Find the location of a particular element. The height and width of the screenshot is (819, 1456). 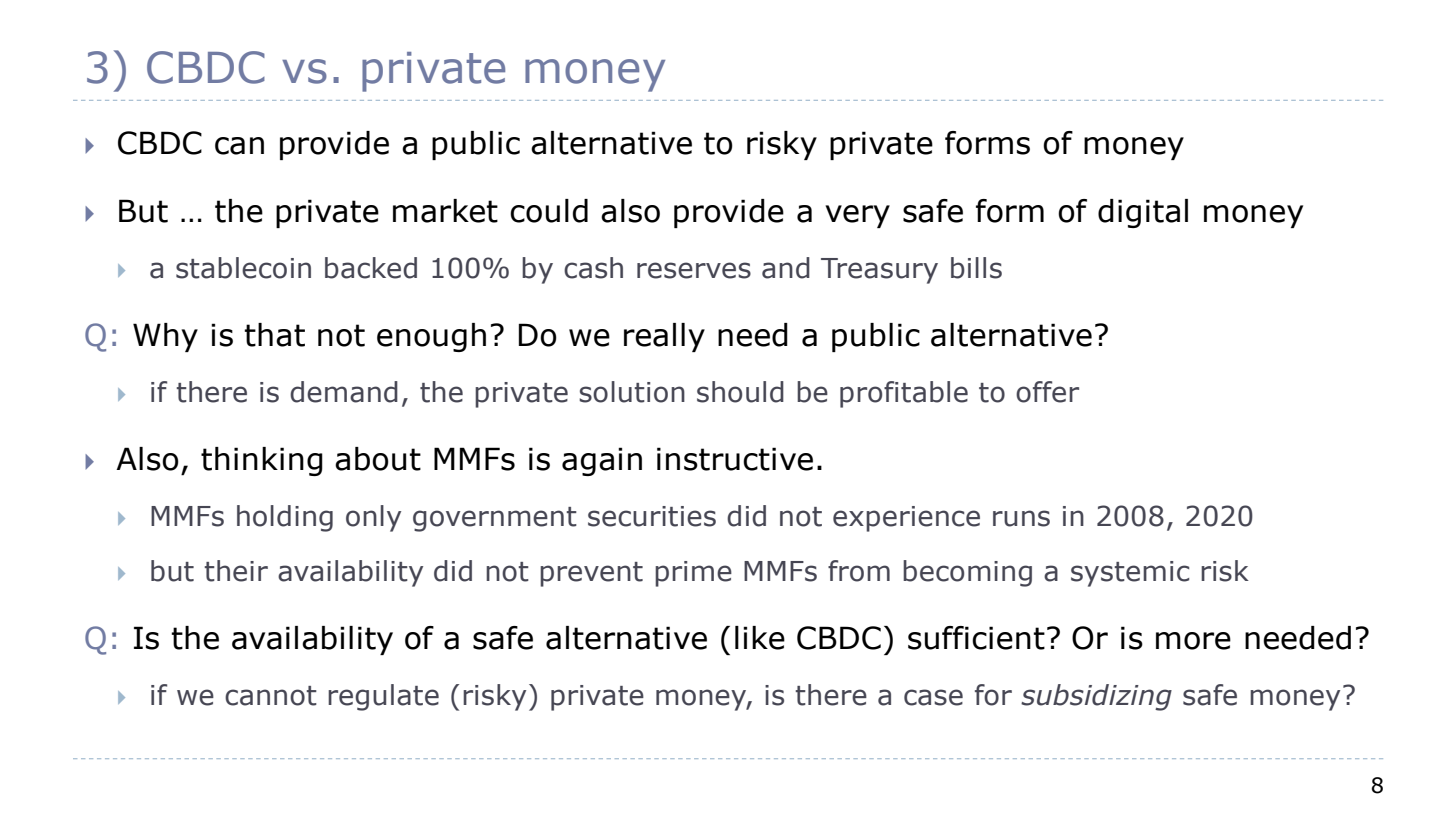

cannot is located at coordinates (271, 696).
